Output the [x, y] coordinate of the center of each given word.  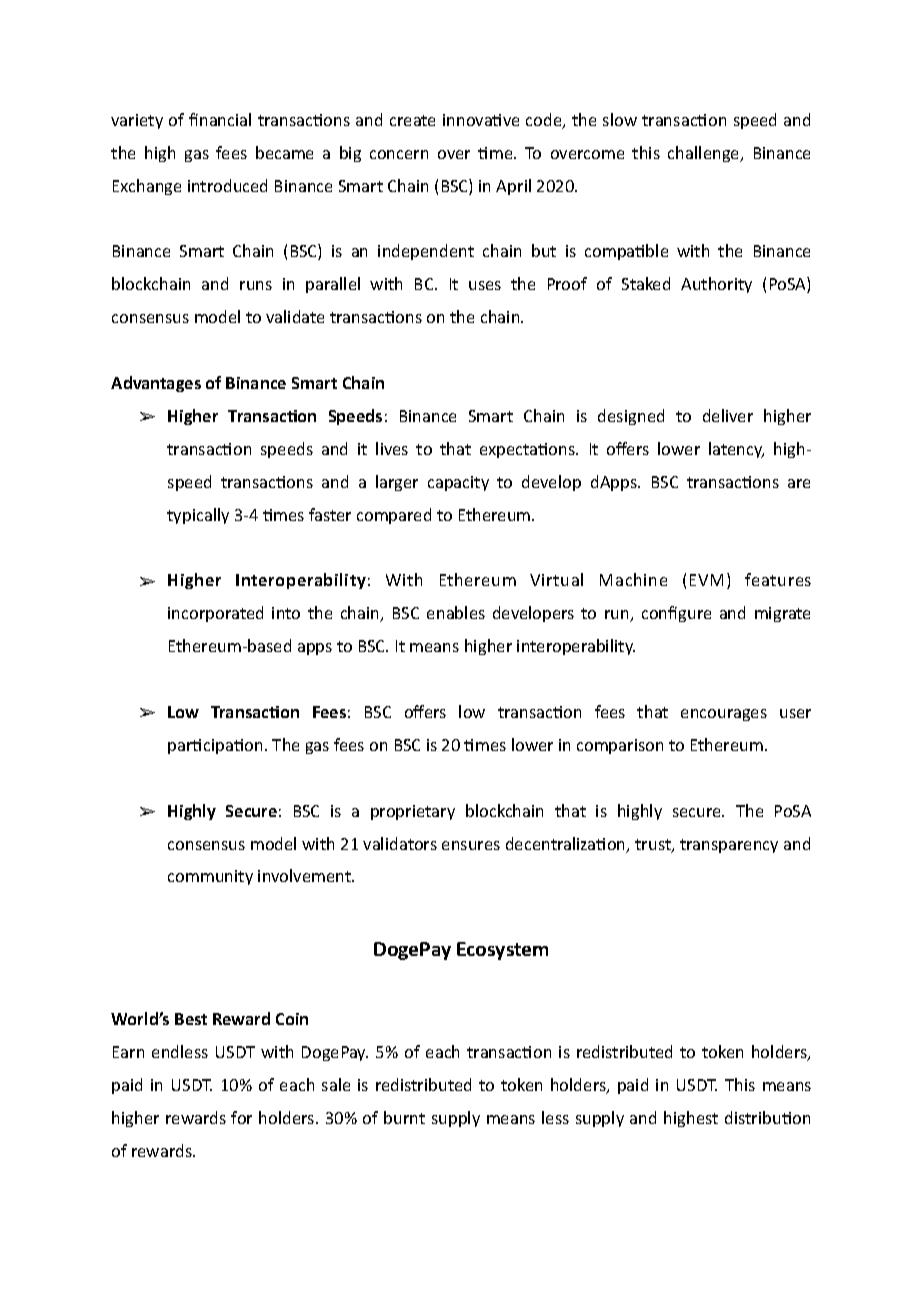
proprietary [413, 812]
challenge [705, 154]
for [241, 1117]
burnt [404, 1117]
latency [736, 450]
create [412, 120]
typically [198, 516]
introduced [227, 185]
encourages [724, 715]
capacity [458, 483]
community [210, 877]
